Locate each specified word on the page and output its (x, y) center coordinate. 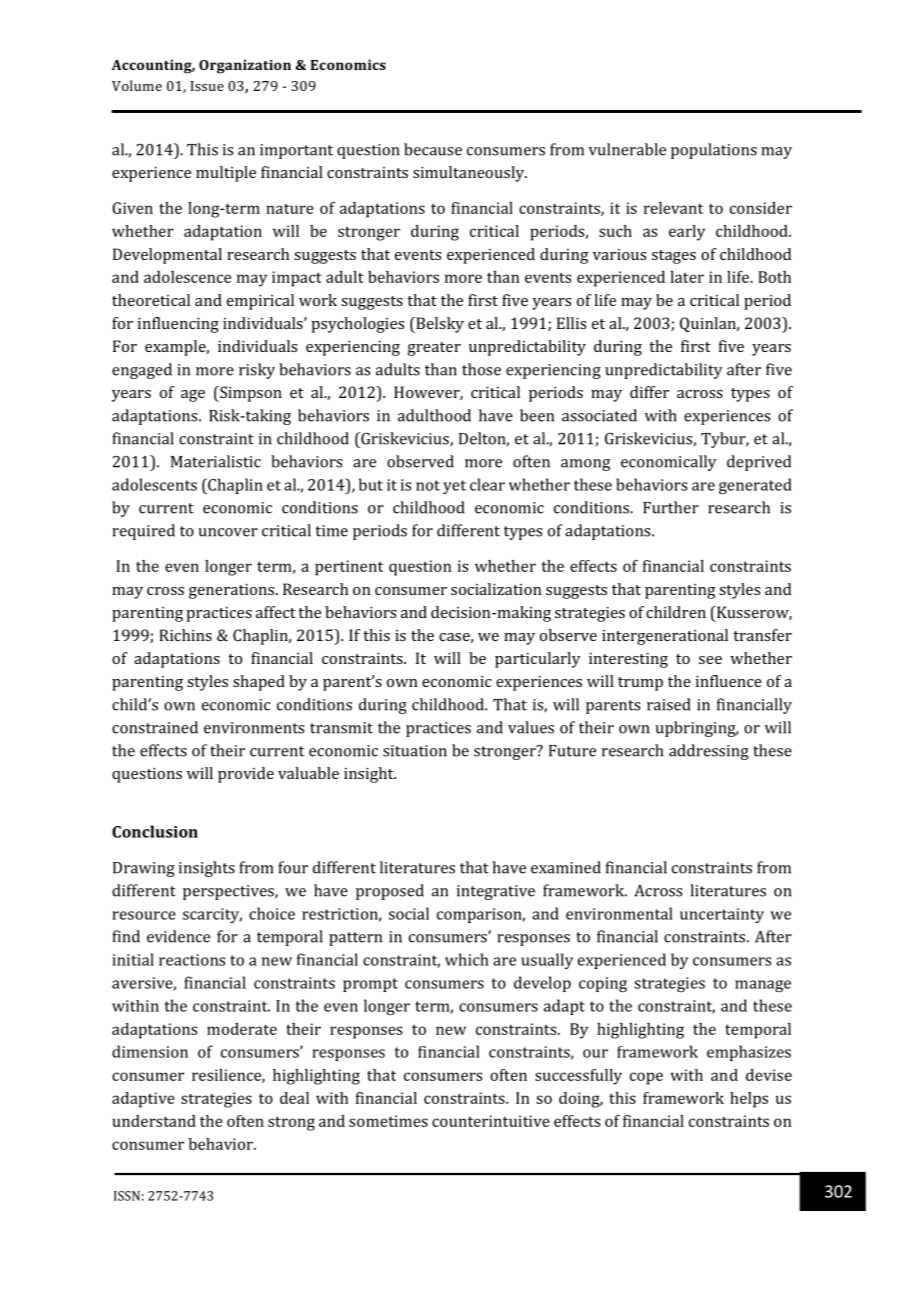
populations (714, 151)
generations (231, 591)
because (433, 149)
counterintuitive (491, 1121)
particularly (537, 660)
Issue (207, 86)
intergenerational (665, 637)
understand (154, 1121)
